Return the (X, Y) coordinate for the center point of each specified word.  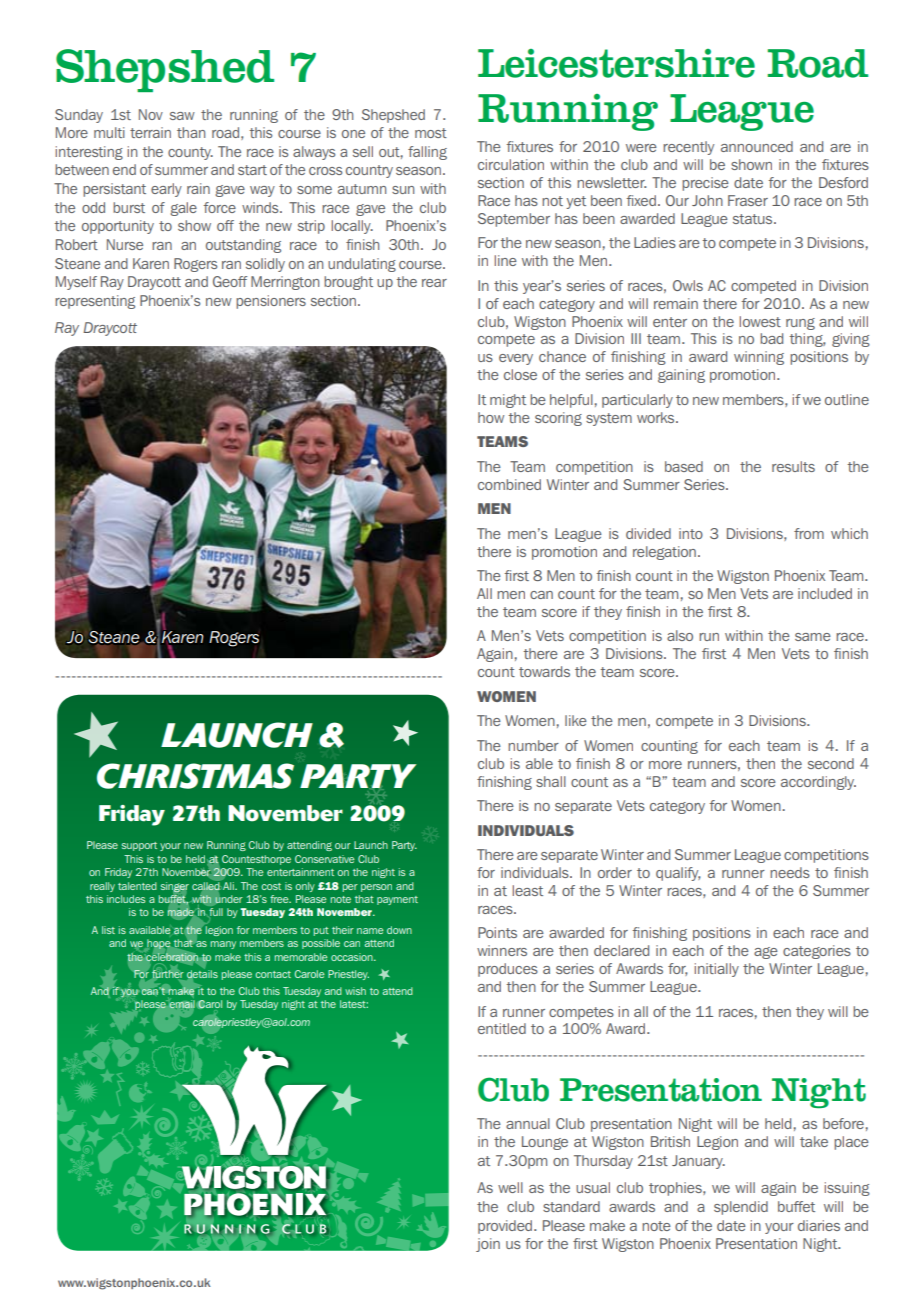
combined (509, 484)
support (139, 846)
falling (427, 153)
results (793, 466)
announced (757, 146)
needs (790, 872)
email (182, 1004)
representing (95, 302)
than (191, 132)
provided (506, 1227)
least (528, 890)
